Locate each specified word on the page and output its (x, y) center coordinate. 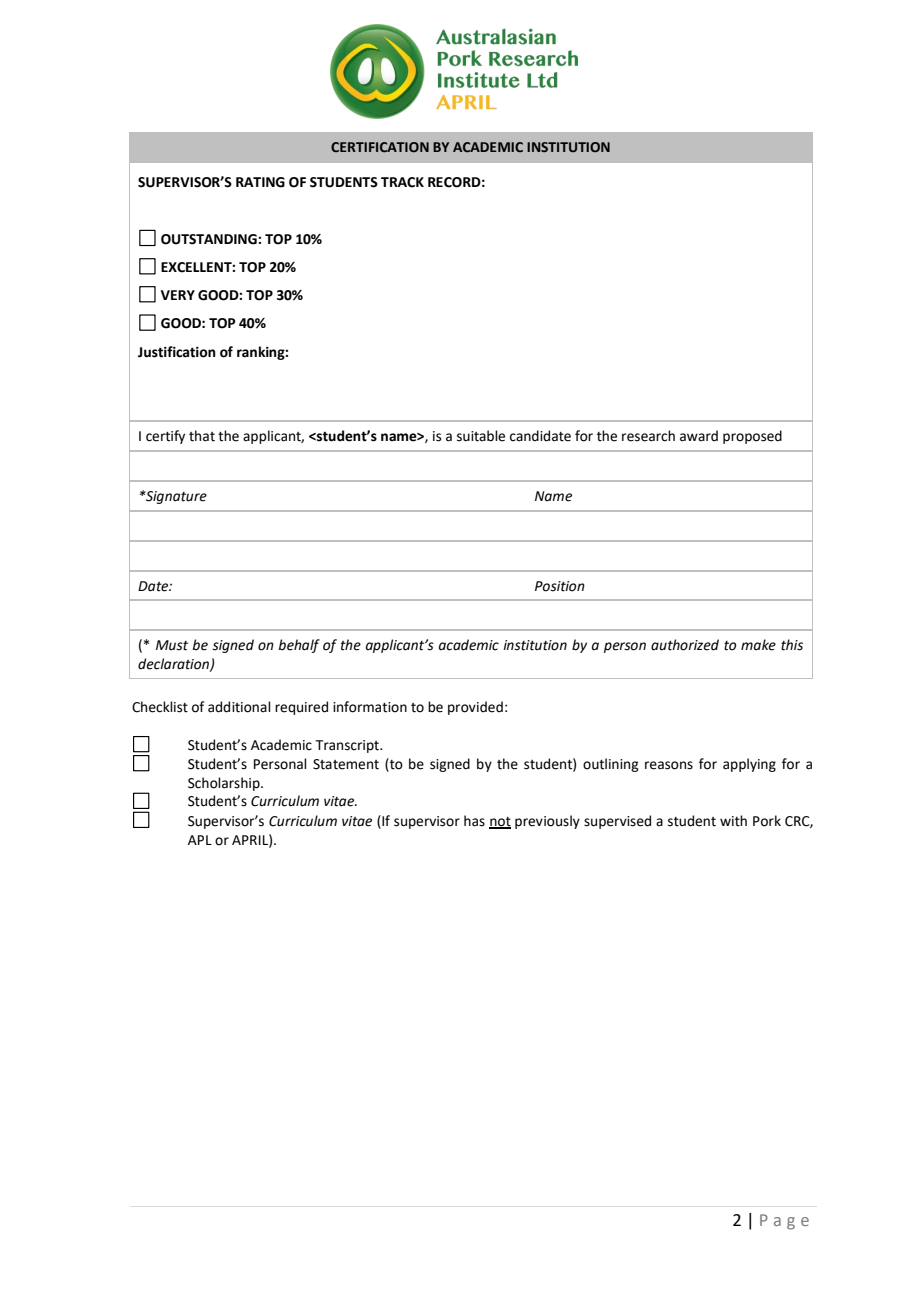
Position (560, 586)
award (699, 436)
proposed (752, 437)
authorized (685, 645)
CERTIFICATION (380, 147)
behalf (299, 646)
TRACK (402, 182)
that (202, 436)
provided (475, 708)
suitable (481, 436)
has (474, 821)
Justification (177, 352)
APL (200, 840)
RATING (260, 182)
